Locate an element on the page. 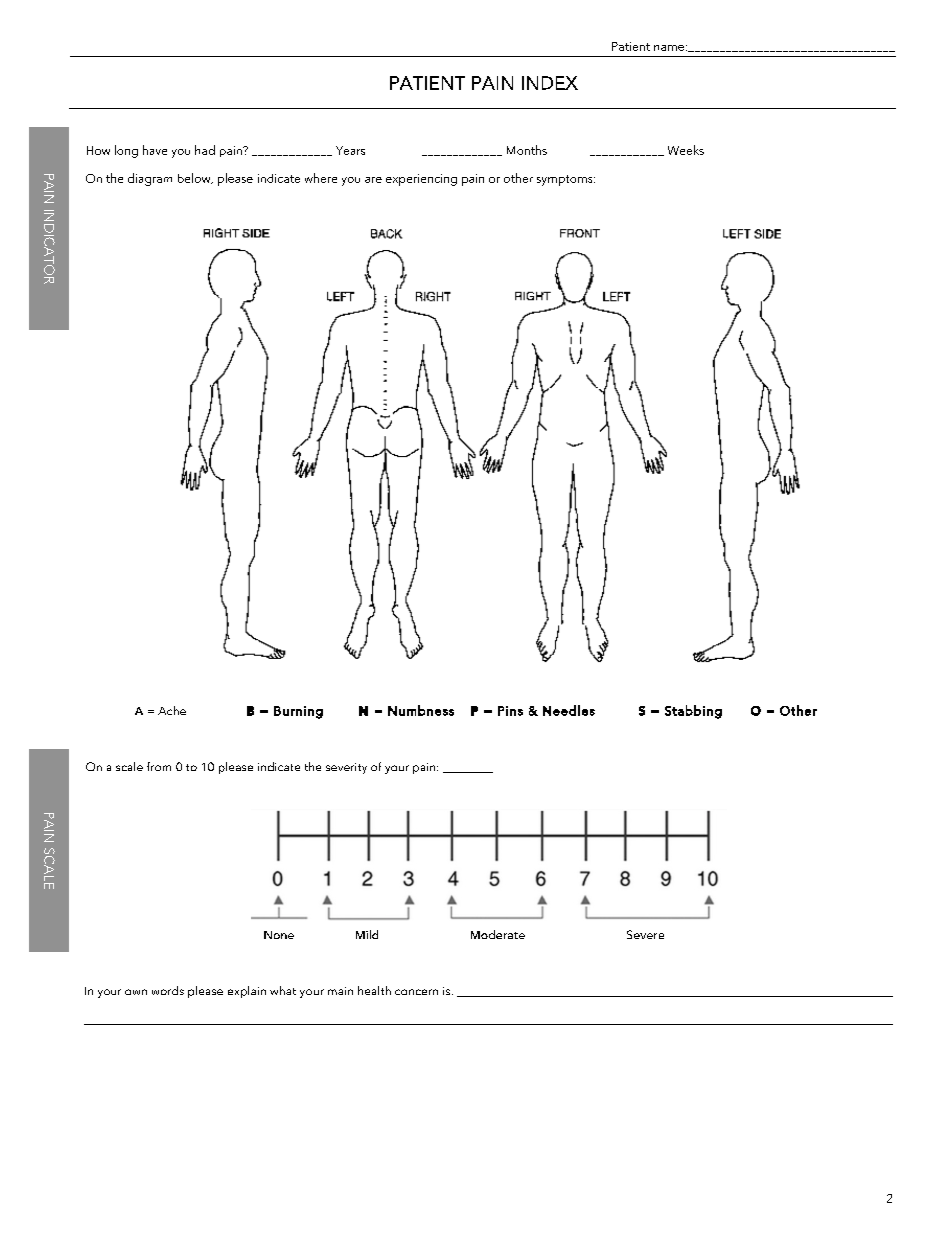 This document has height=1233, width=952. Stabbing is located at coordinates (693, 712).
